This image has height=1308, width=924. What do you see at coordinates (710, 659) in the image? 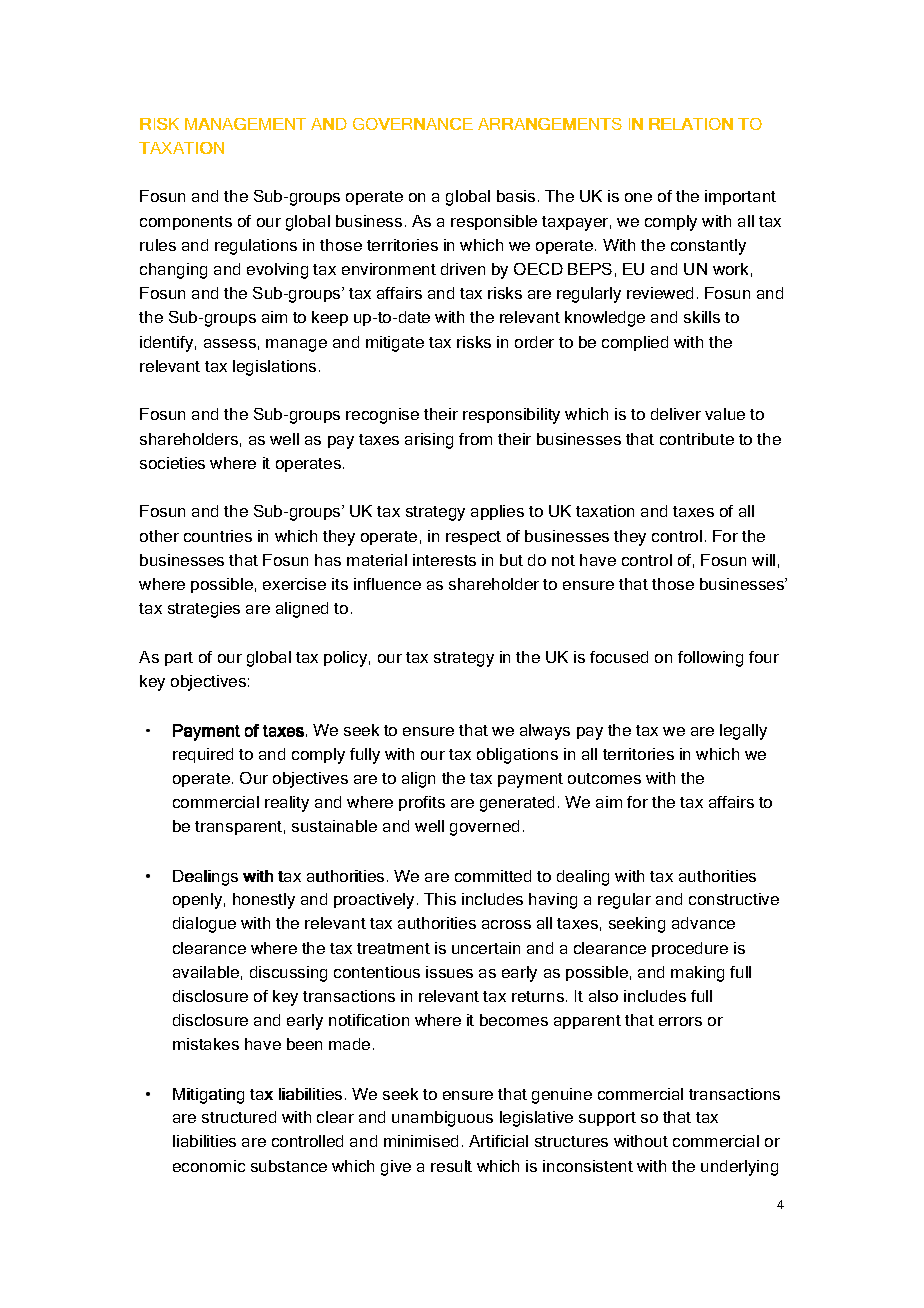
I see `following` at bounding box center [710, 659].
